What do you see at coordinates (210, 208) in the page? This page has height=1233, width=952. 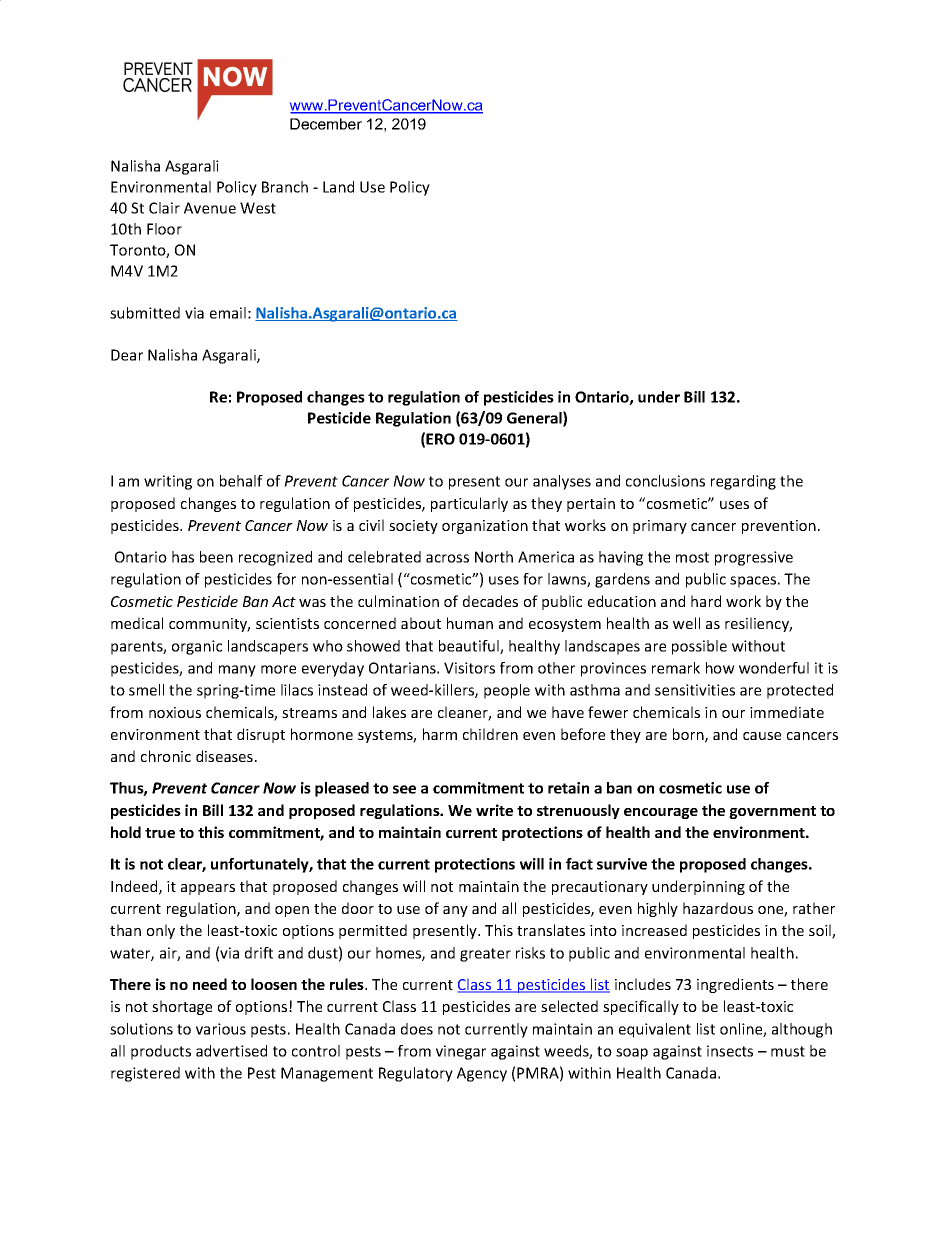 I see `Avenue` at bounding box center [210, 208].
